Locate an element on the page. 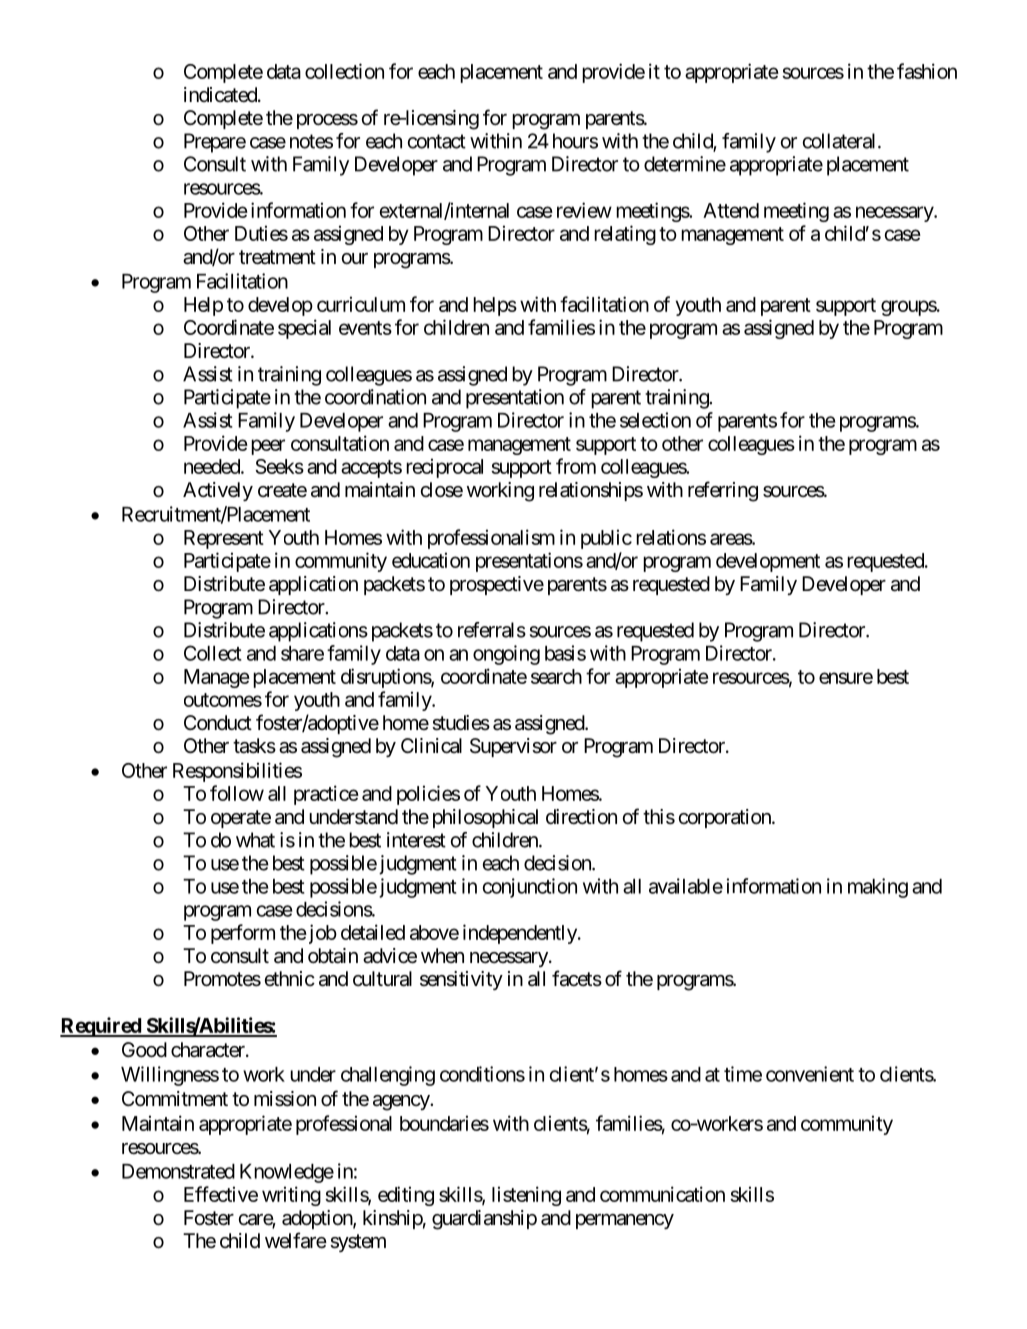 This document has width=1027, height=1329. from is located at coordinates (576, 466).
